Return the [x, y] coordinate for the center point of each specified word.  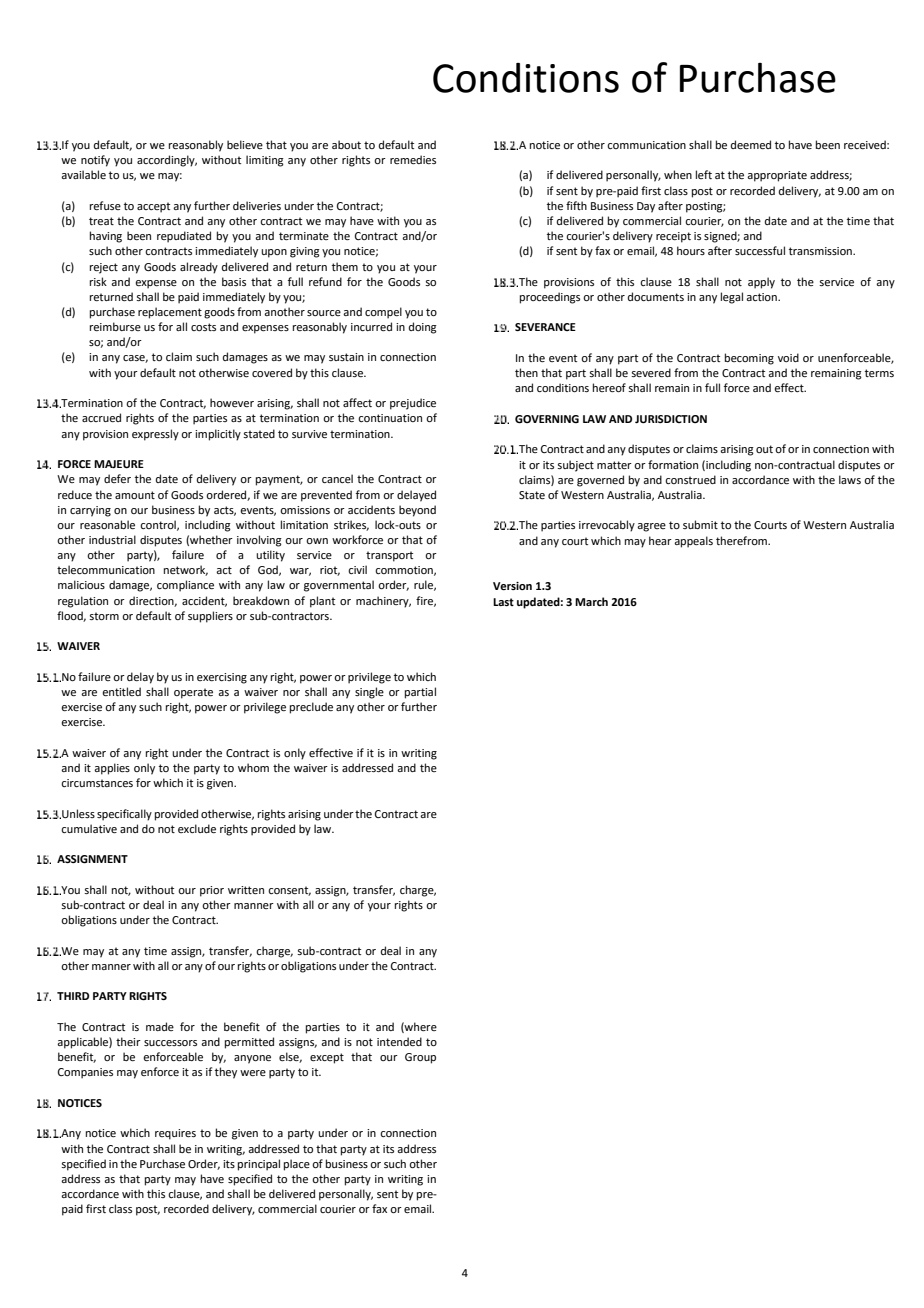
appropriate [777, 176]
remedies [413, 159]
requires [175, 1134]
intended [399, 1041]
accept [153, 207]
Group [420, 1058]
